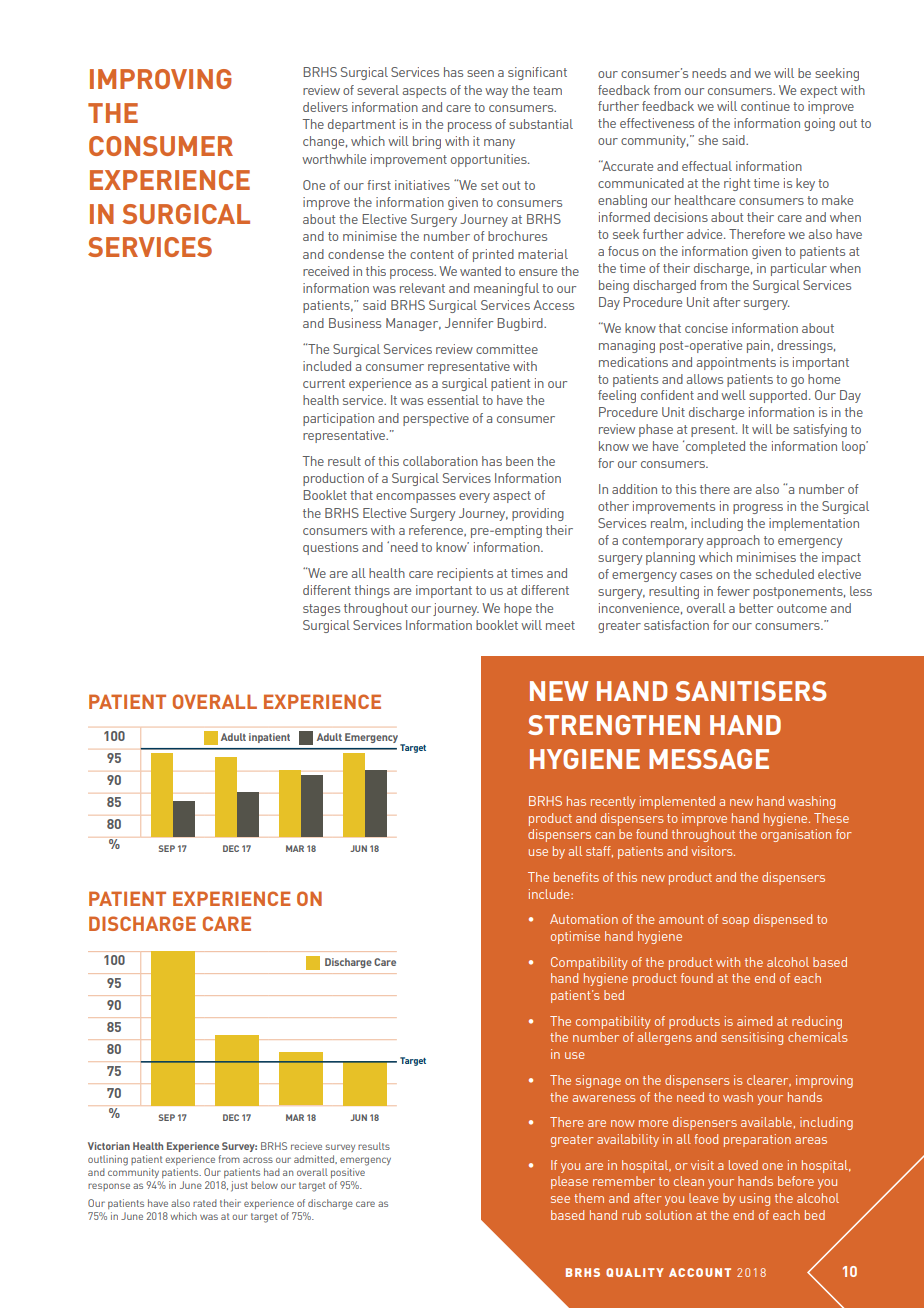 Image resolution: width=924 pixels, height=1308 pixels. What do you see at coordinates (325, 107) in the page?
I see `delivers` at bounding box center [325, 107].
